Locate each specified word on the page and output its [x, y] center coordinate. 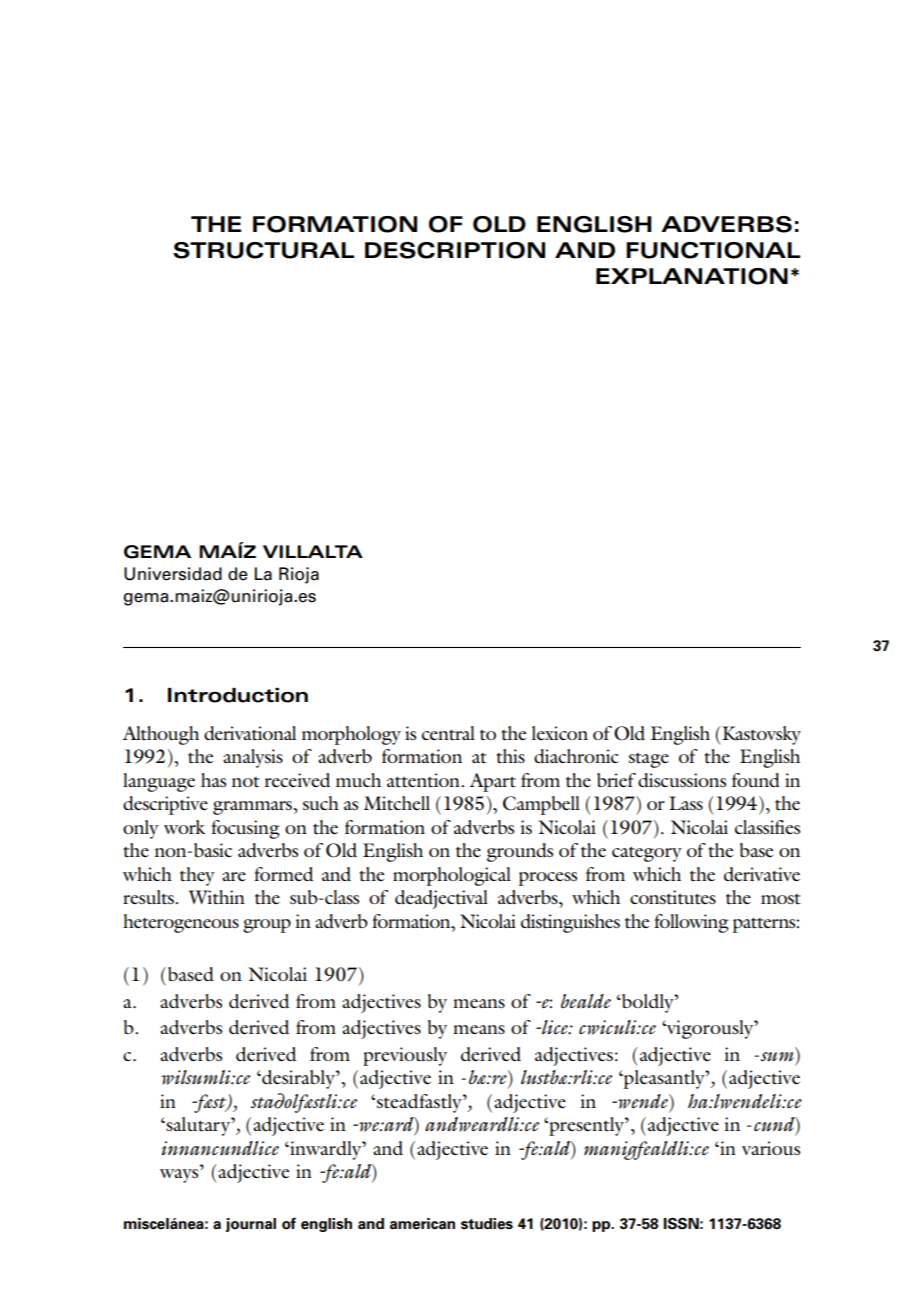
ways [180, 1176]
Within [216, 897]
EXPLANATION [692, 276]
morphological [452, 876]
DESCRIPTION [455, 250]
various [771, 1148]
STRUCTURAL [263, 250]
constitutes [673, 897]
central [448, 733]
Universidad [173, 574]
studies [487, 1224]
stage [649, 760]
